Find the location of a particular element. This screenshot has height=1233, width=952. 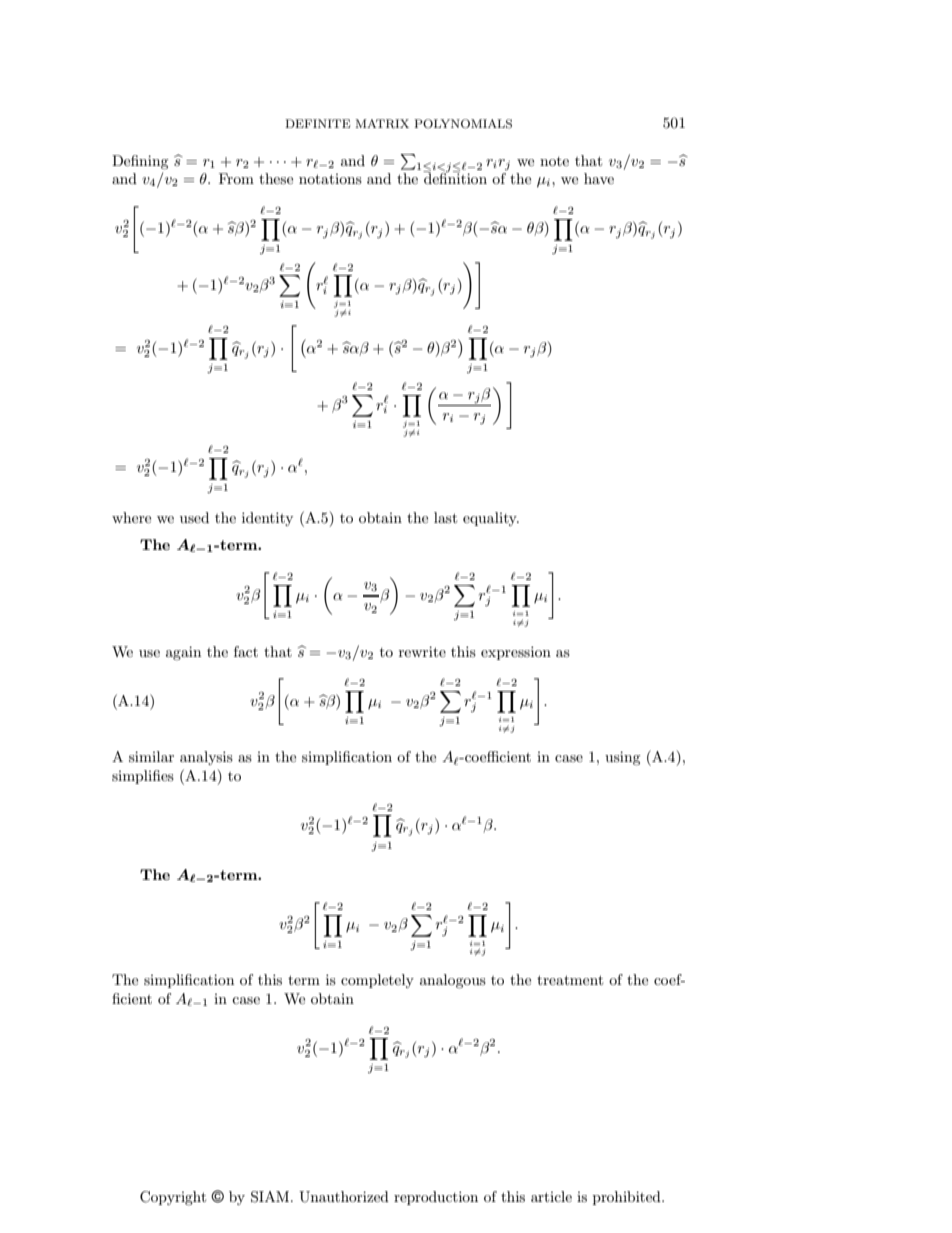

MATRIX is located at coordinates (382, 124).
